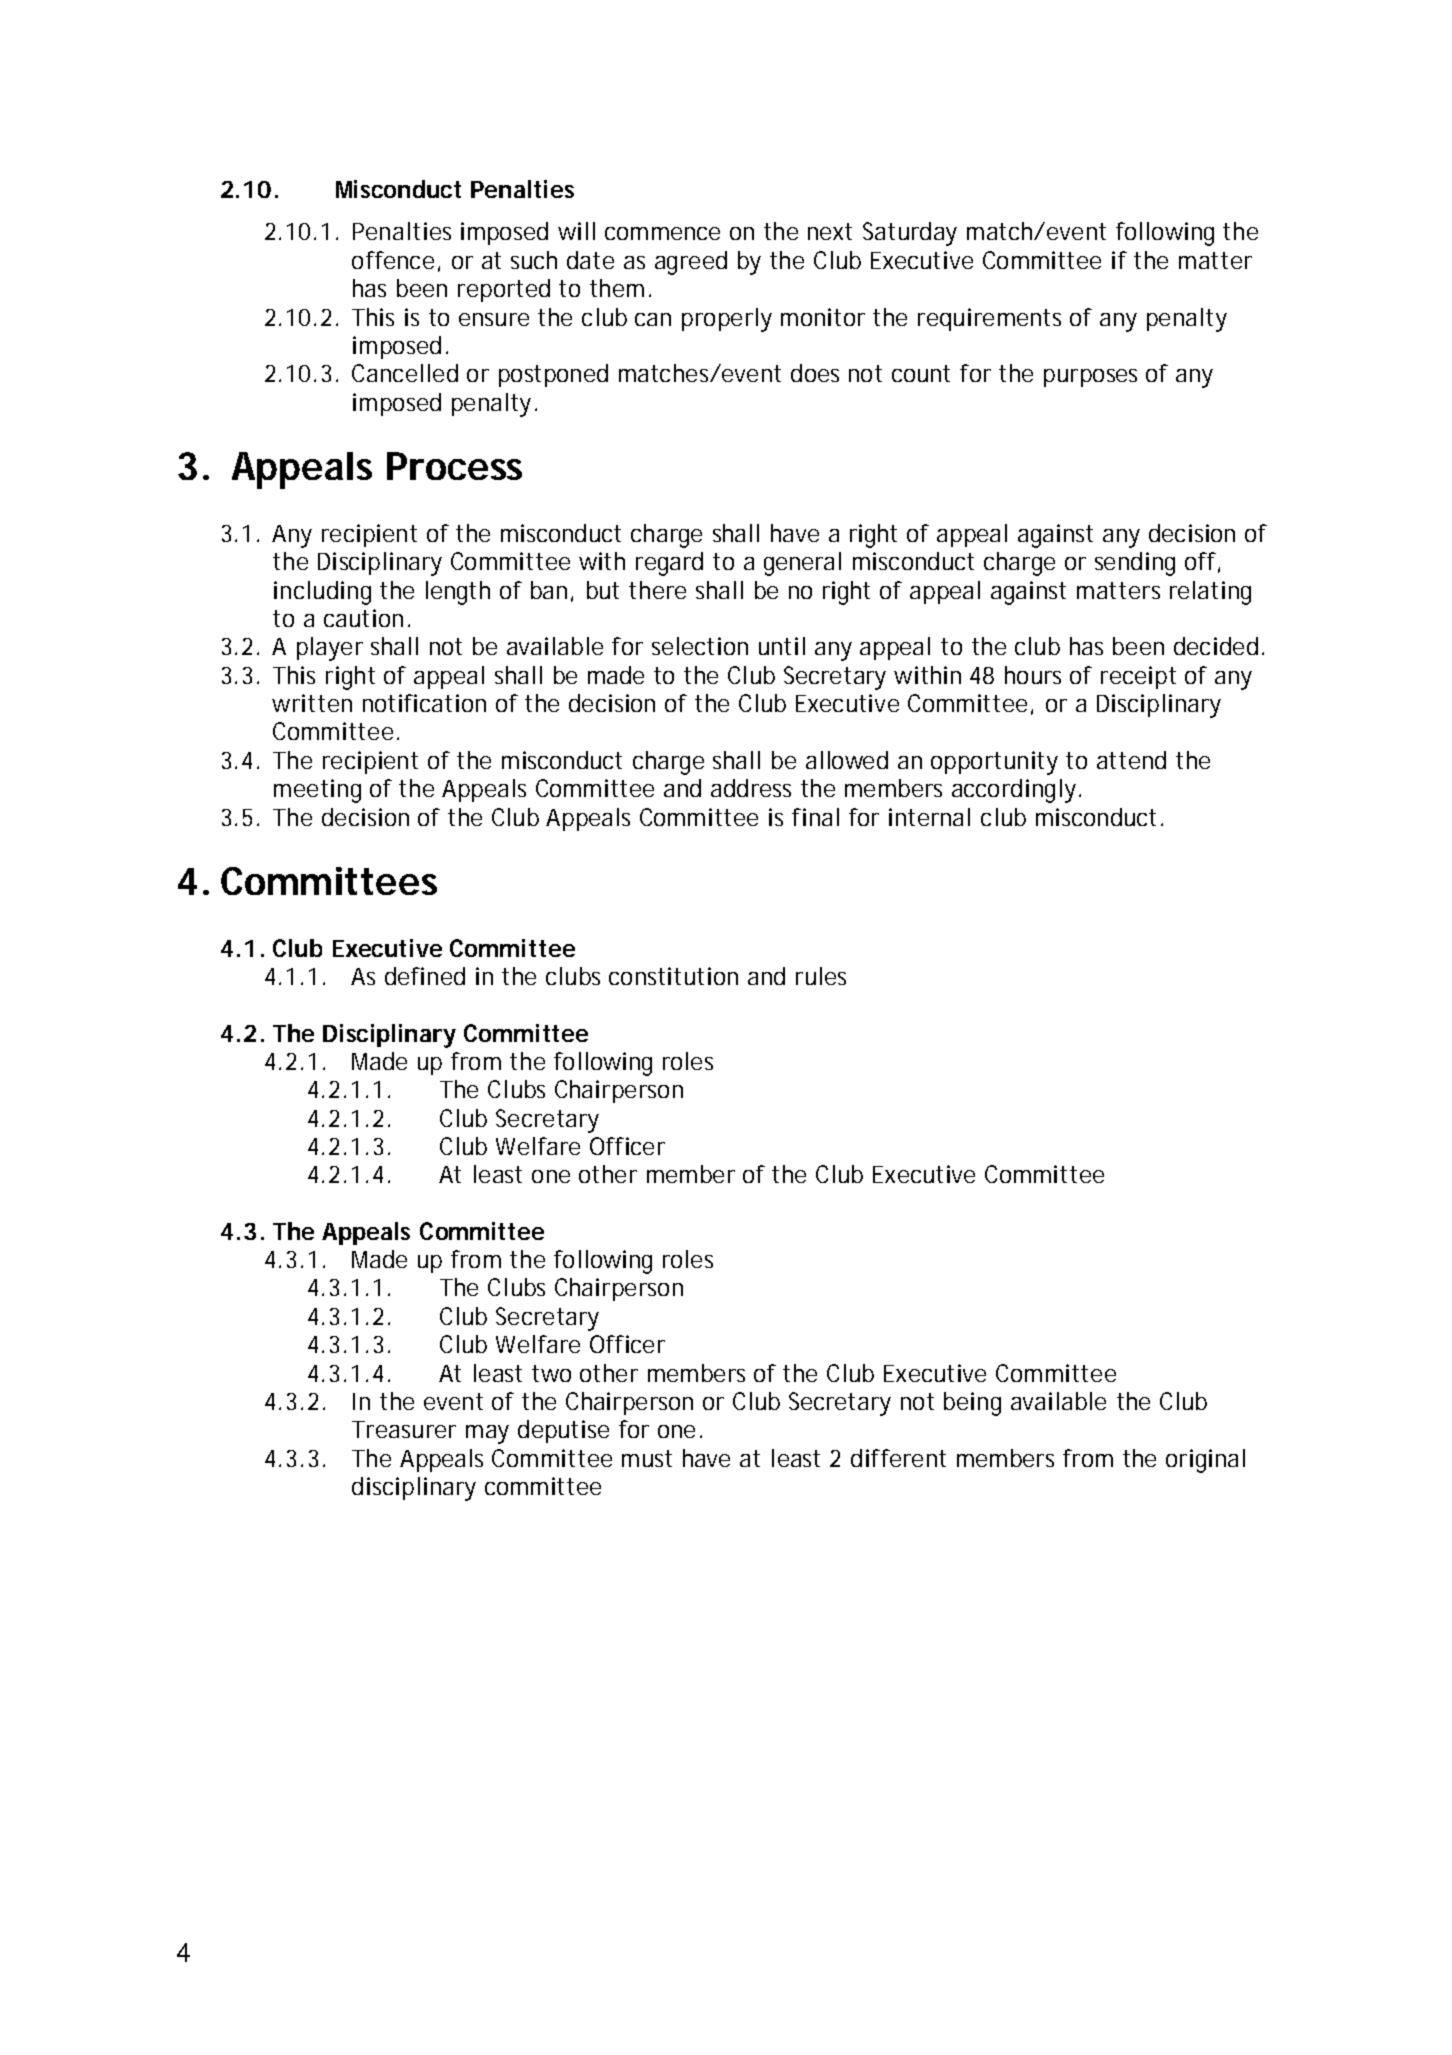 This document has height=2055, width=1452. Describe the element at coordinates (821, 976) in the document. I see `rules` at that location.
